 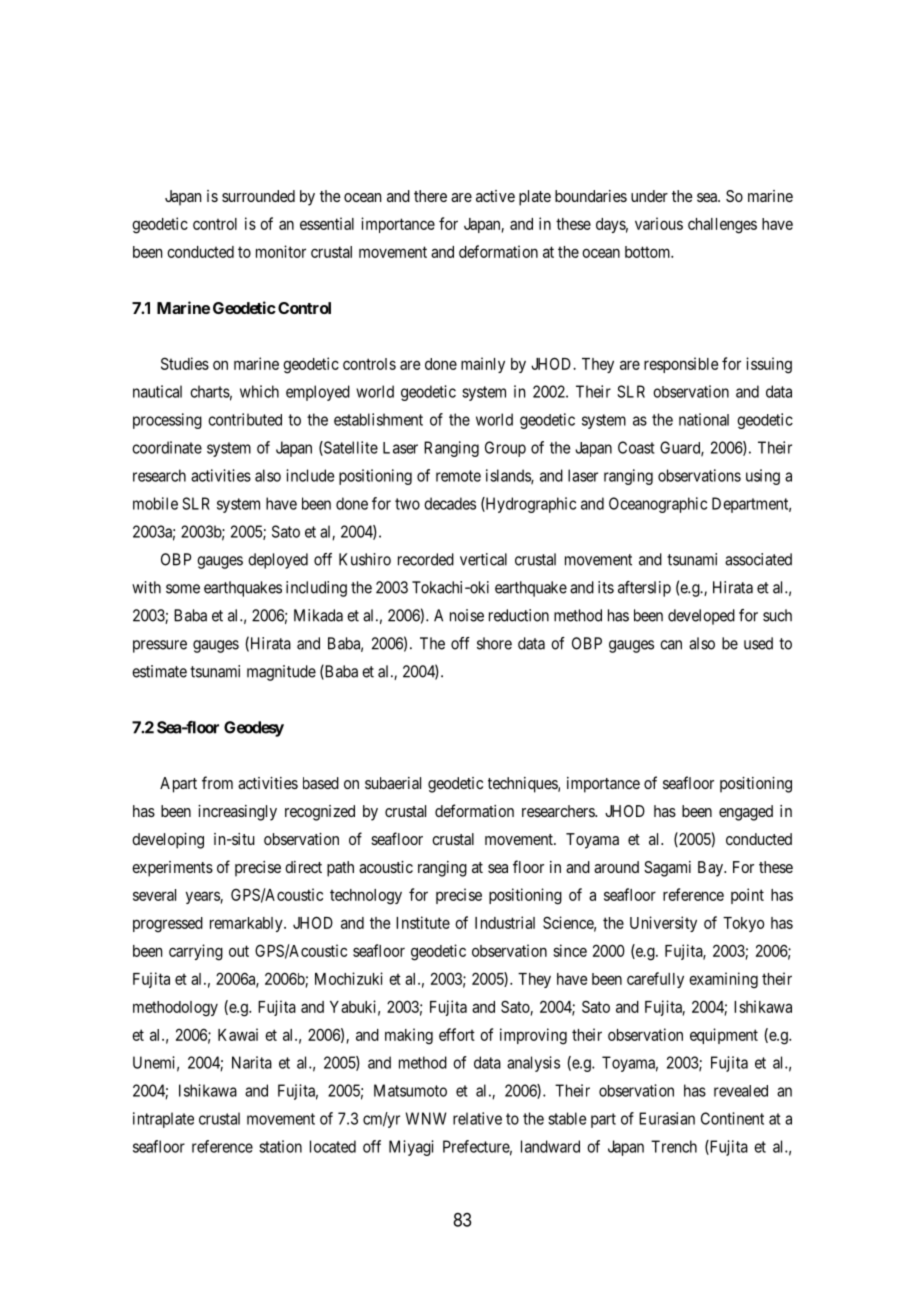 What do you see at coordinates (183, 589) in the page?
I see `some` at bounding box center [183, 589].
